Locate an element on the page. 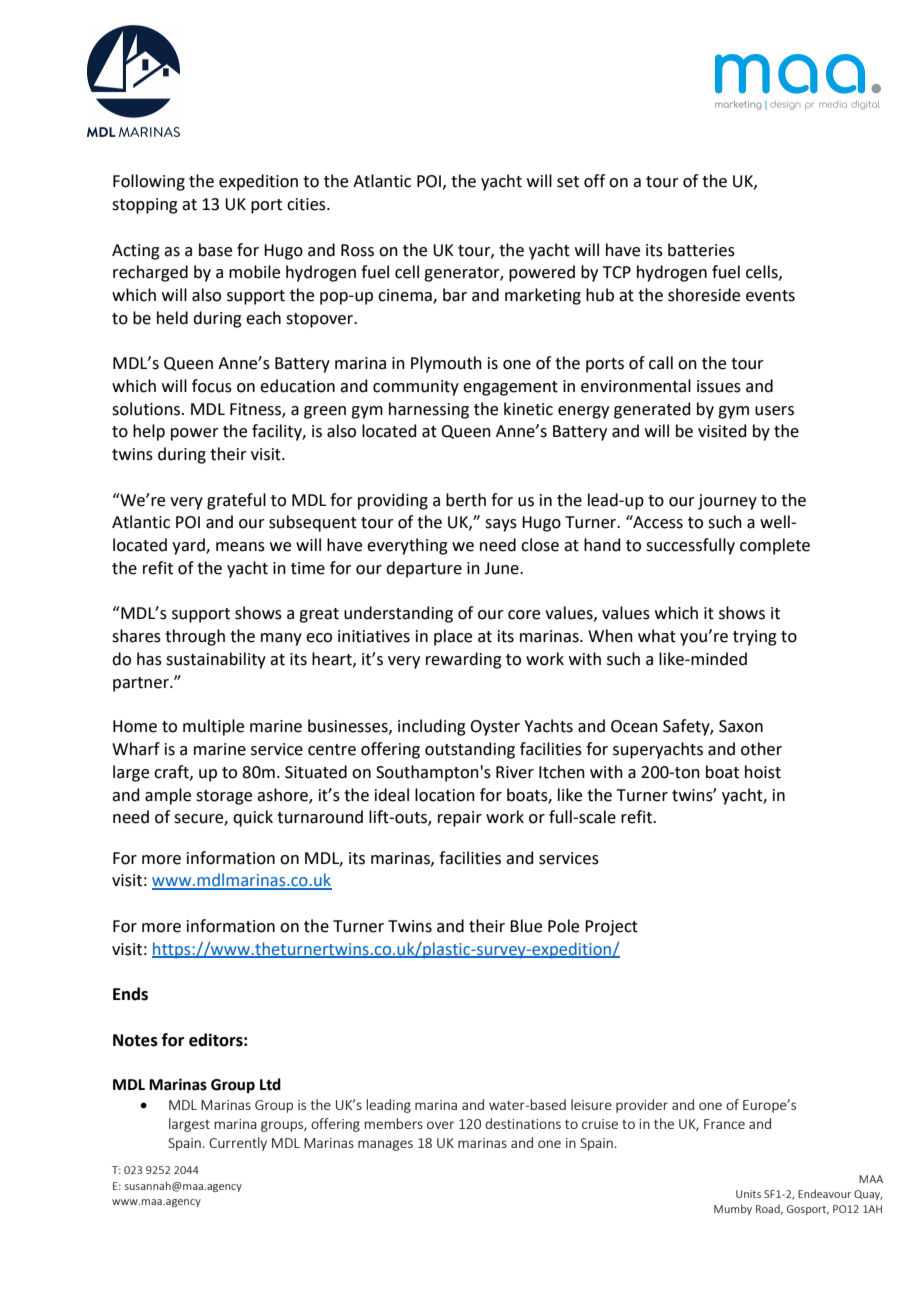 Image resolution: width=924 pixels, height=1308 pixels. Saxon is located at coordinates (741, 726).
